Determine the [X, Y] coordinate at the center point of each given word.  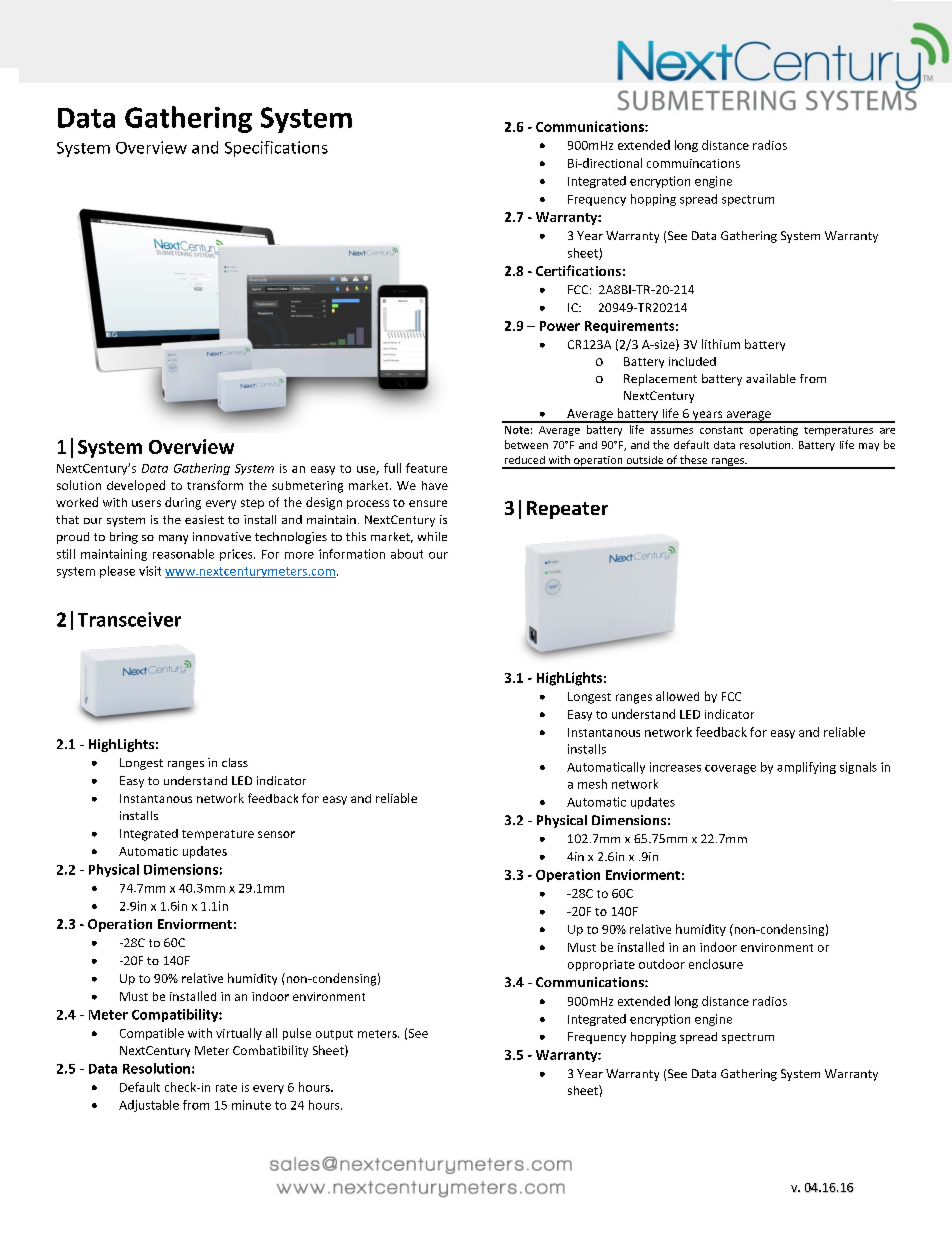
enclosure [716, 964]
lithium [721, 344]
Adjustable [149, 1106]
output [334, 1035]
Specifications [276, 149]
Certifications [578, 270]
